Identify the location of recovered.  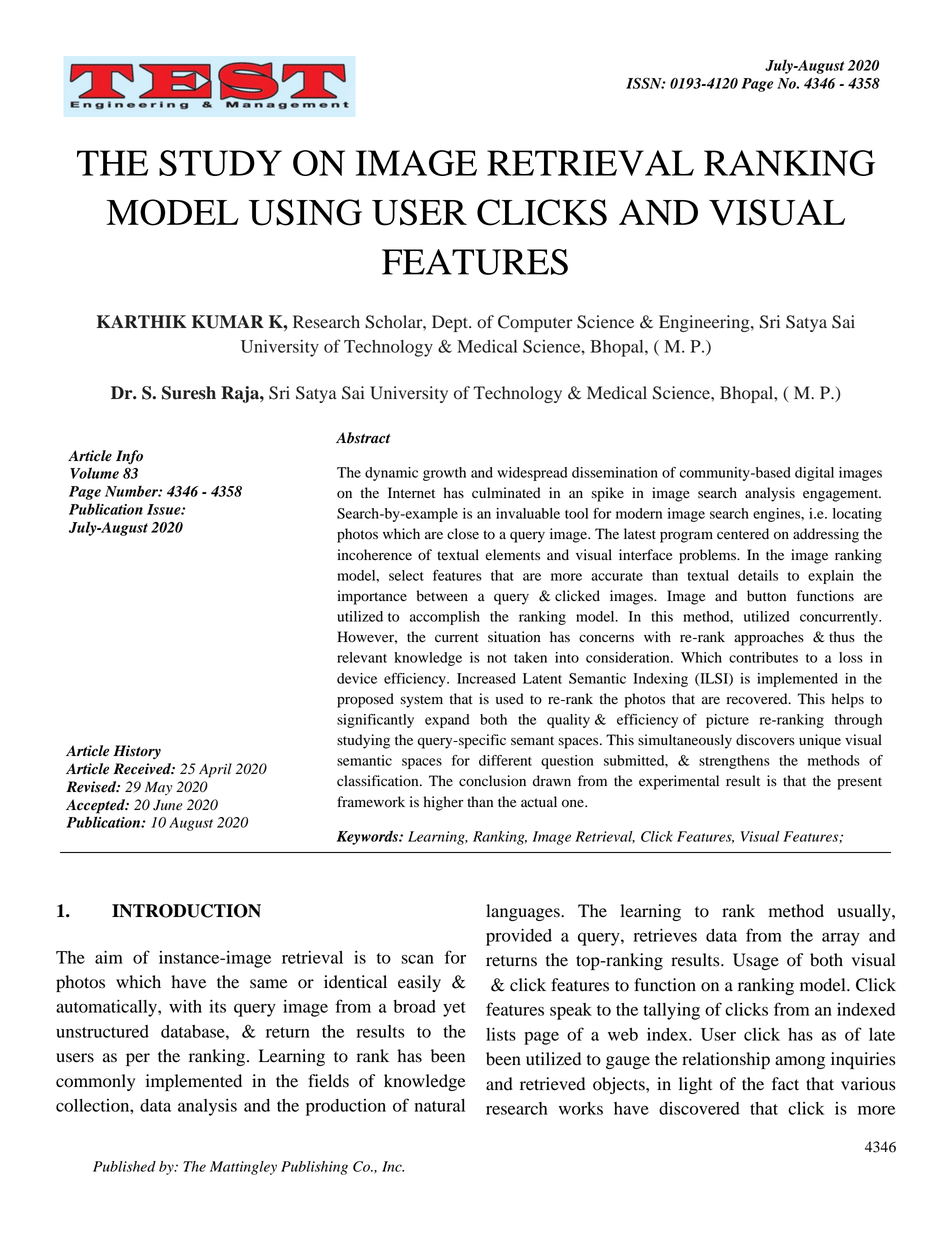
(758, 699).
